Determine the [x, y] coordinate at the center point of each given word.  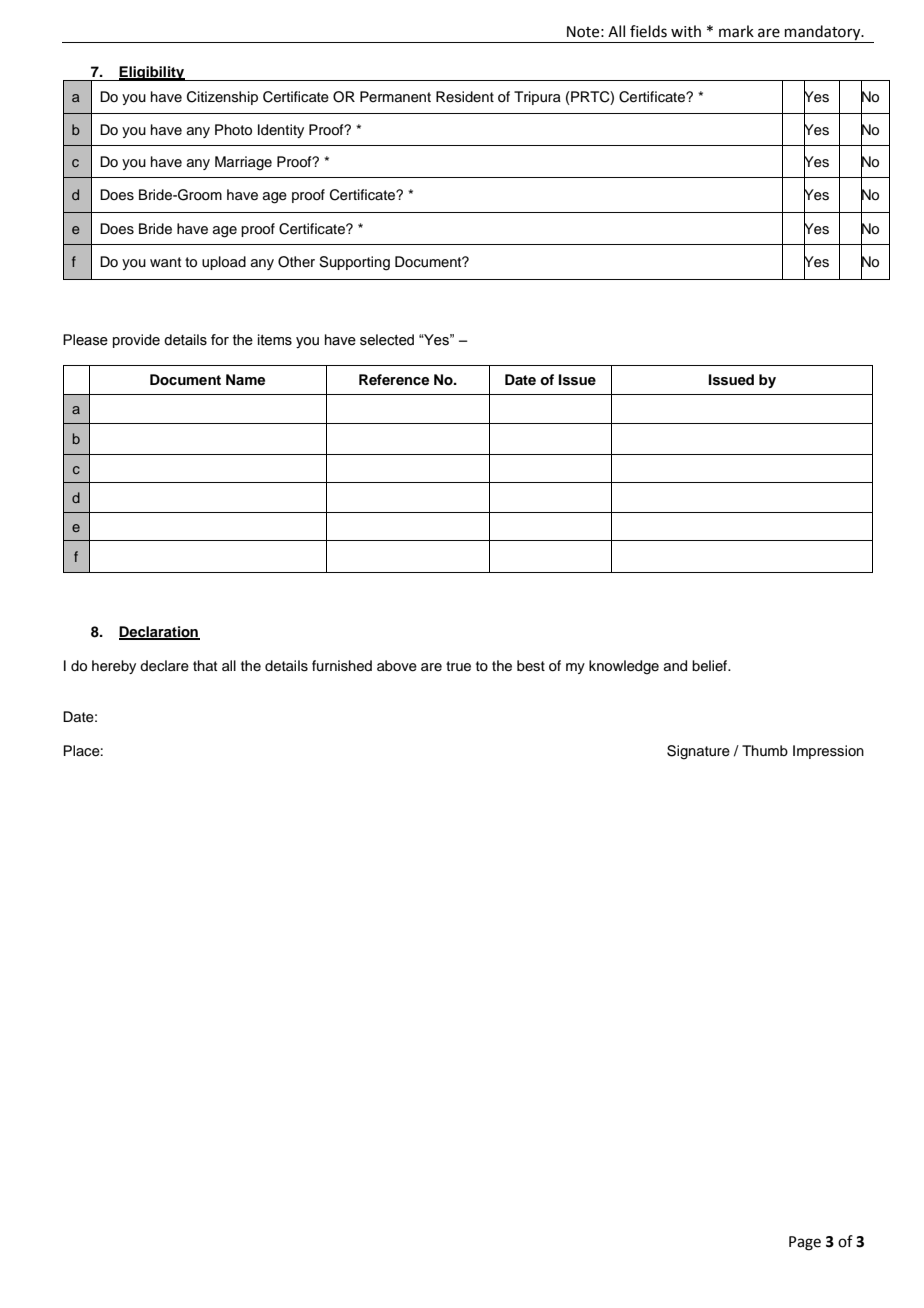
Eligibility [152, 73]
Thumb [765, 750]
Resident [465, 96]
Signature [698, 752]
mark [736, 31]
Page [805, 1243]
